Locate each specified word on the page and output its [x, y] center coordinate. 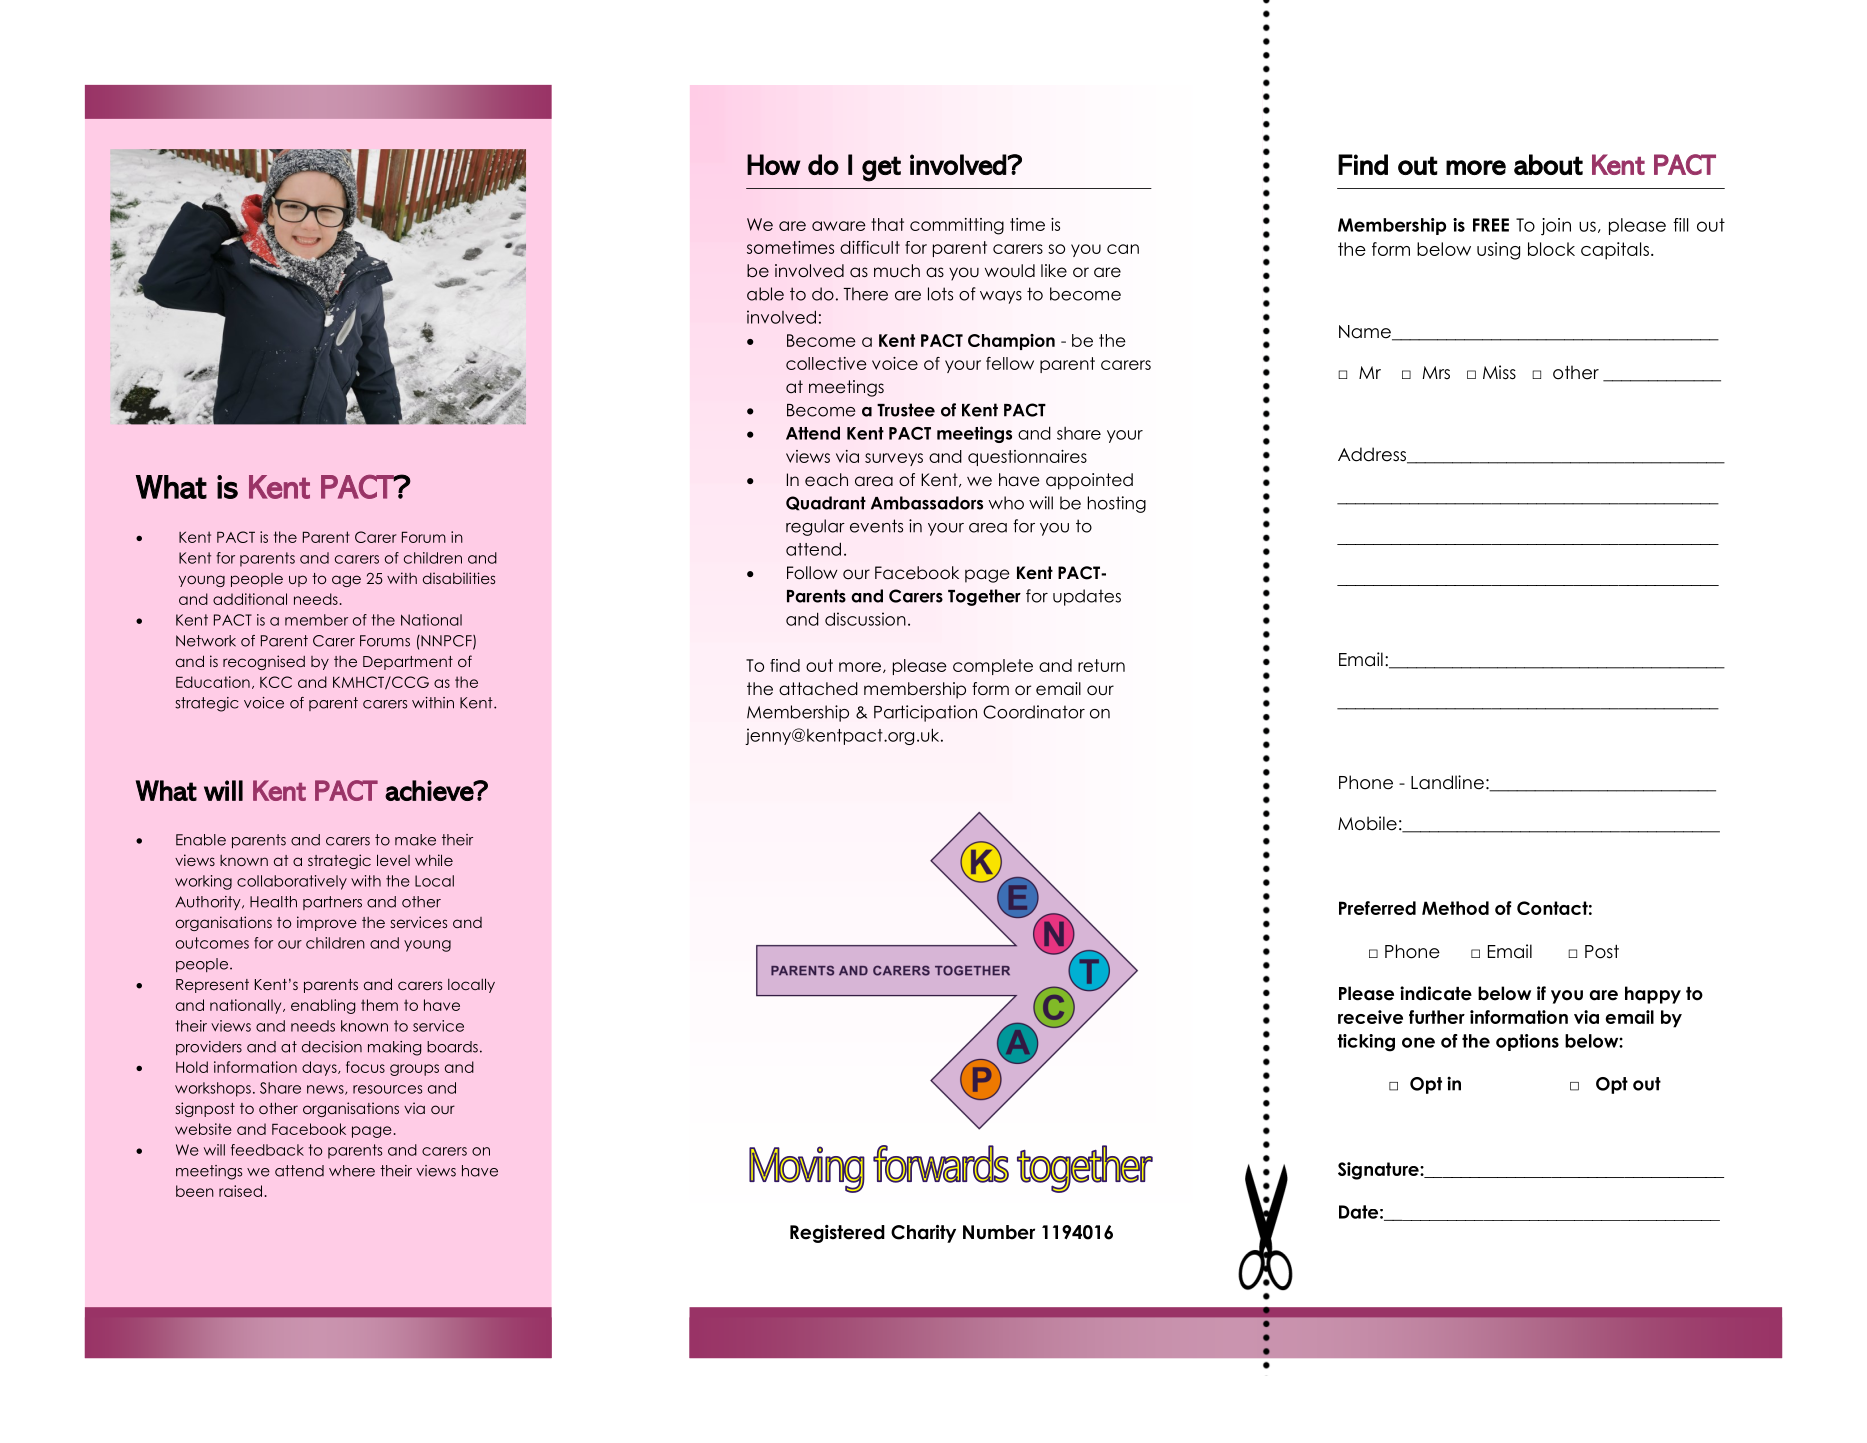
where [352, 1171]
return [1101, 665]
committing [957, 226]
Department [408, 663]
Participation [925, 713]
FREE [1491, 225]
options [1527, 1042]
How [774, 164]
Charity [923, 1234]
